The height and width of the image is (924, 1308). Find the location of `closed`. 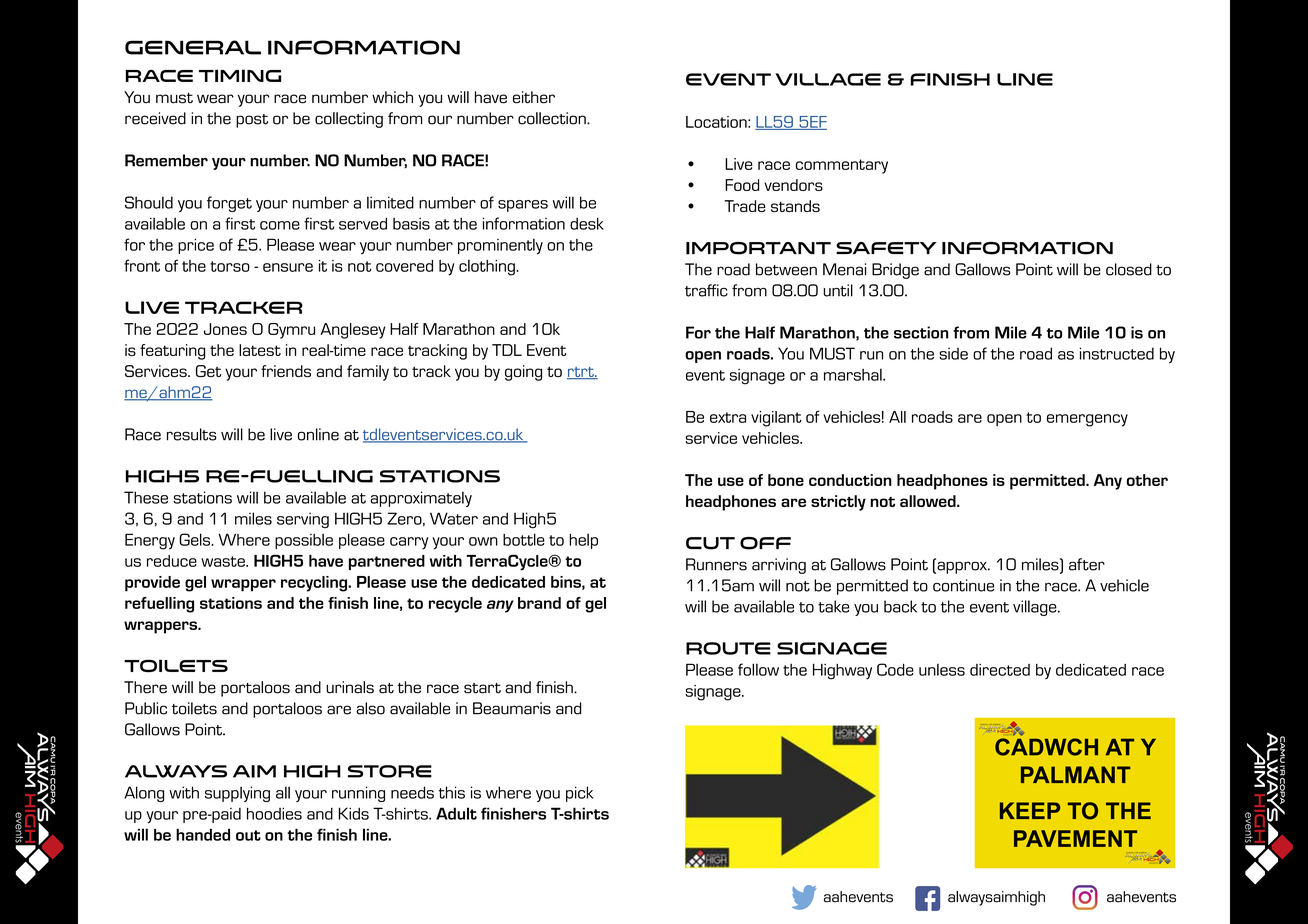

closed is located at coordinates (1129, 269).
